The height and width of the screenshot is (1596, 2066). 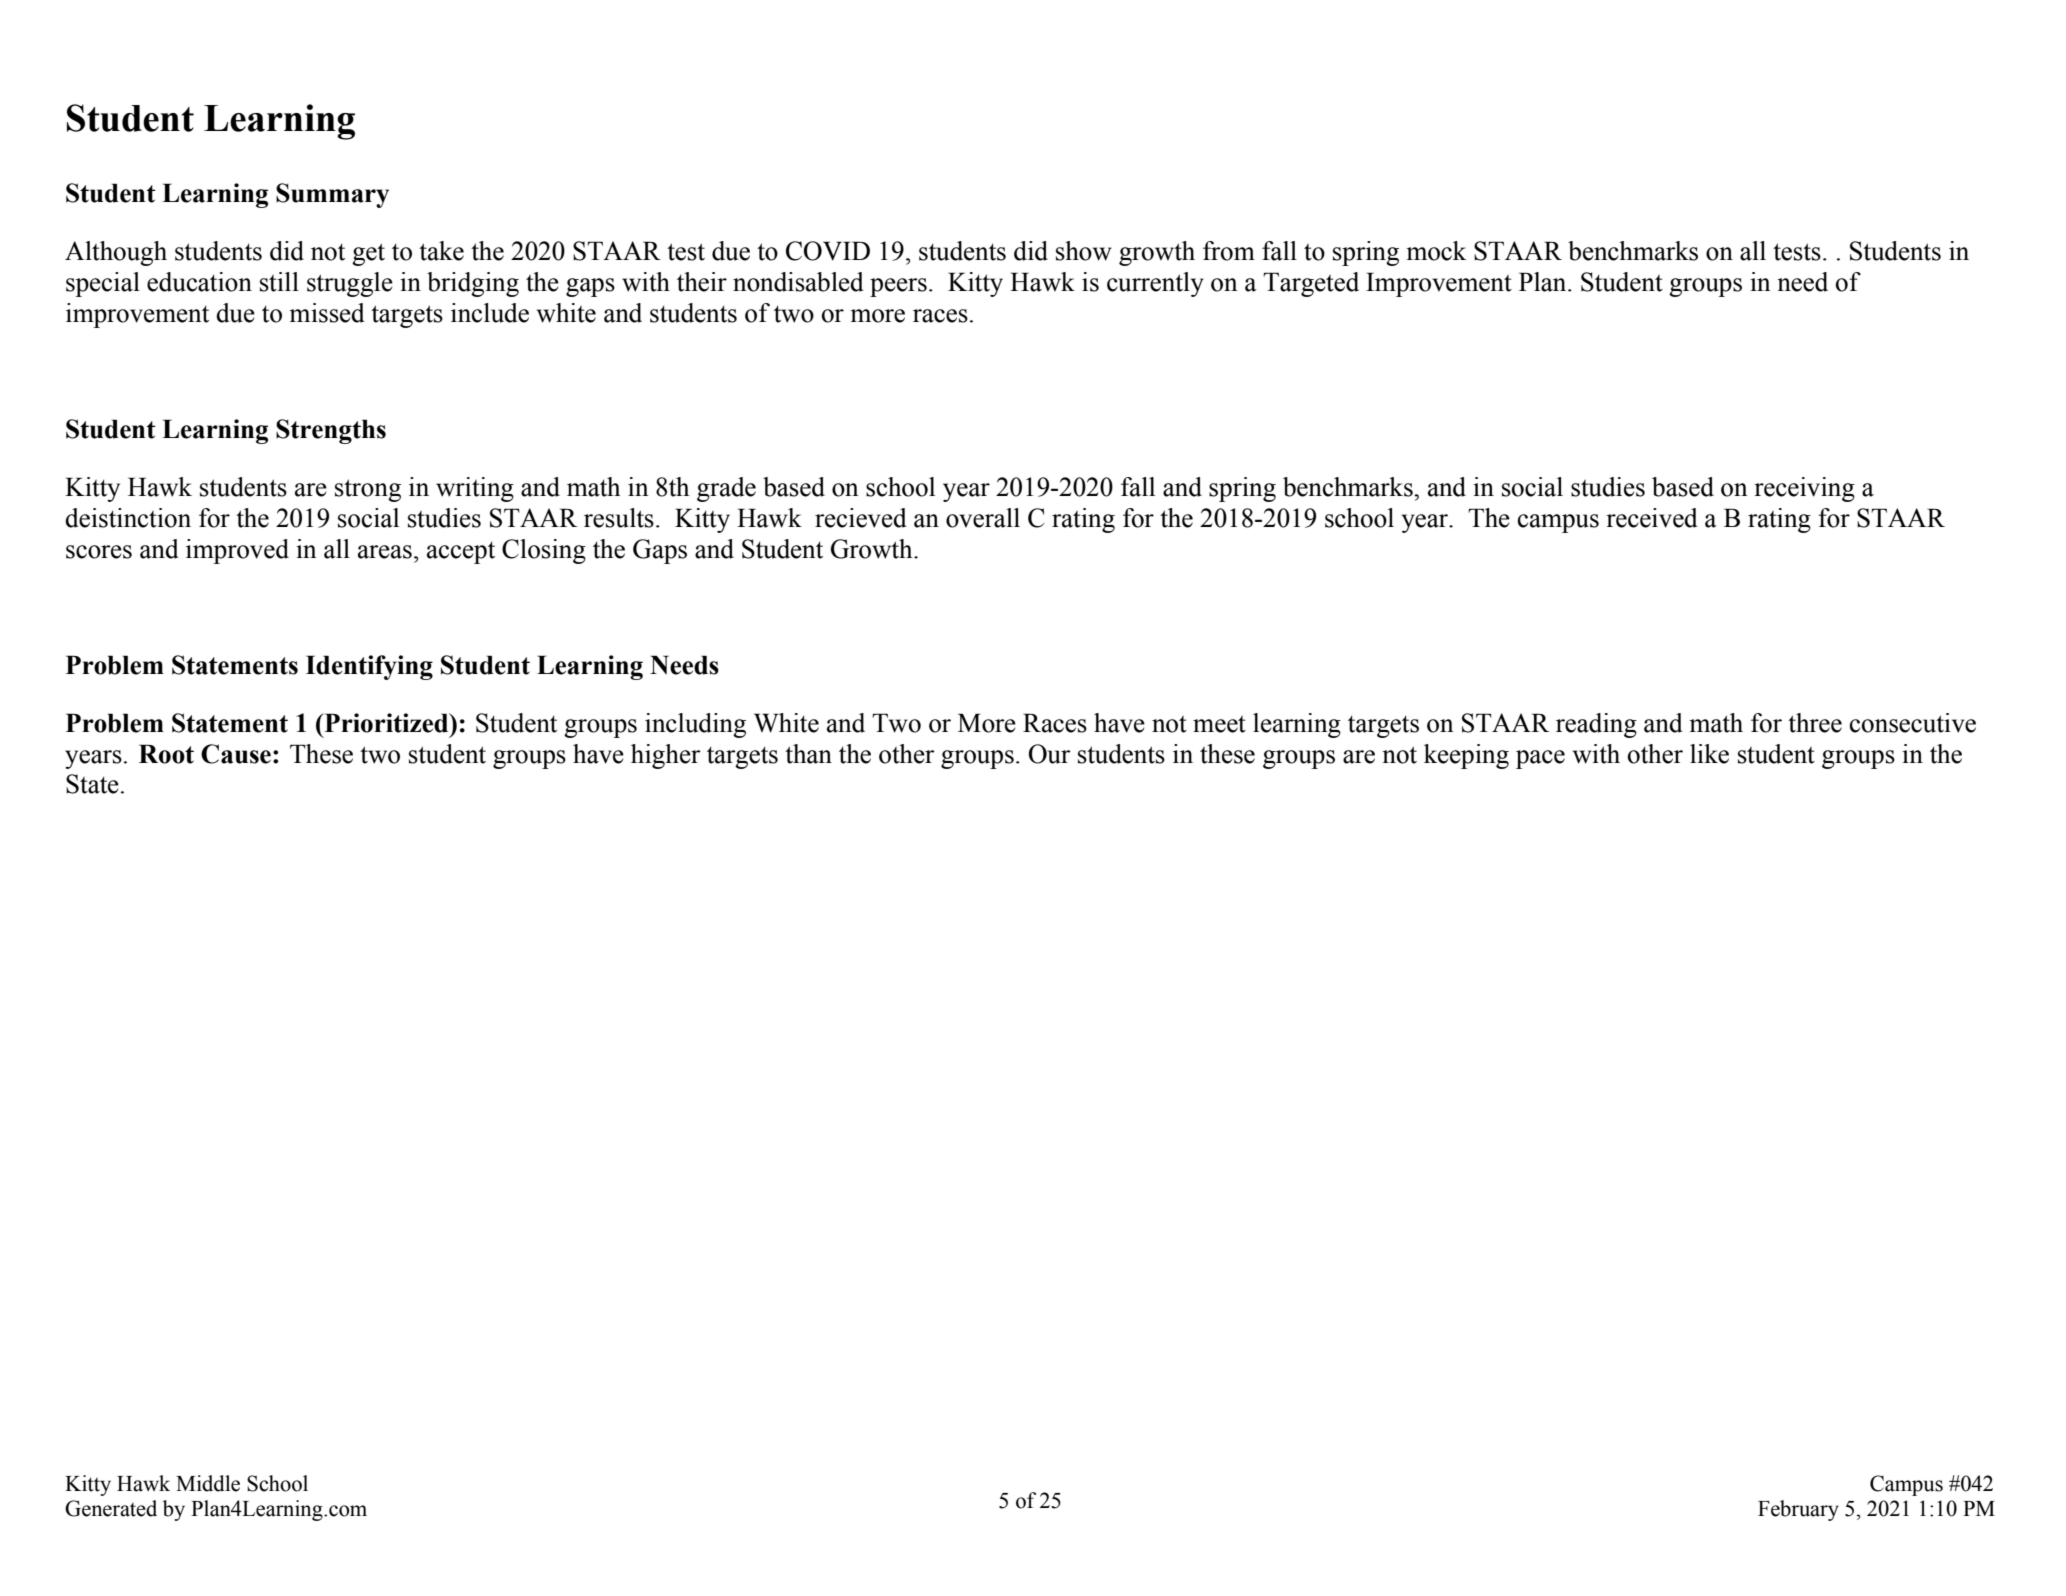 What do you see at coordinates (1084, 251) in the screenshot?
I see `show` at bounding box center [1084, 251].
